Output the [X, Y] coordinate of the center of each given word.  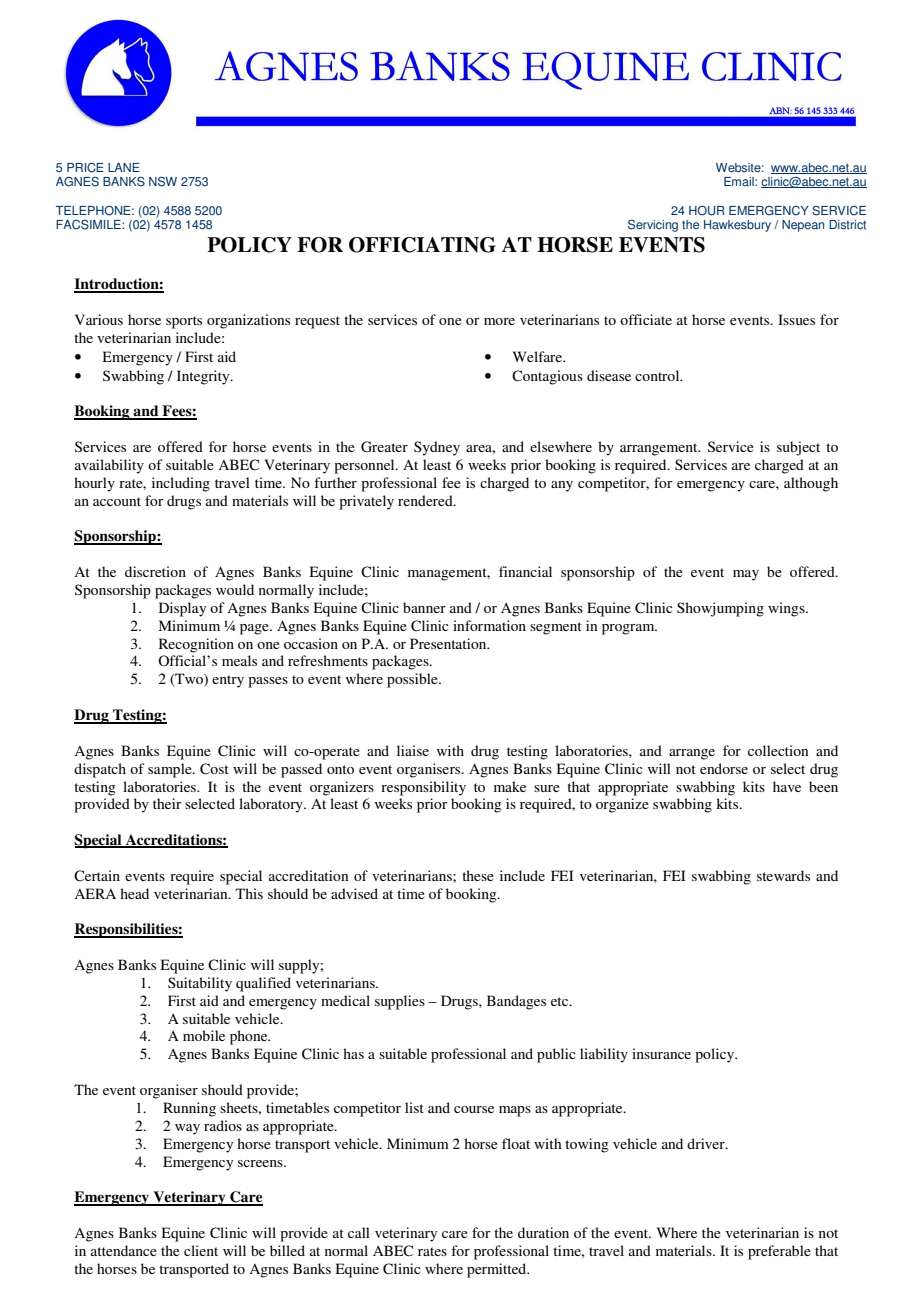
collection [778, 750]
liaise [413, 750]
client [201, 1250]
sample [171, 770]
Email [740, 182]
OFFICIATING [422, 245]
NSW [163, 181]
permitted [498, 1270]
